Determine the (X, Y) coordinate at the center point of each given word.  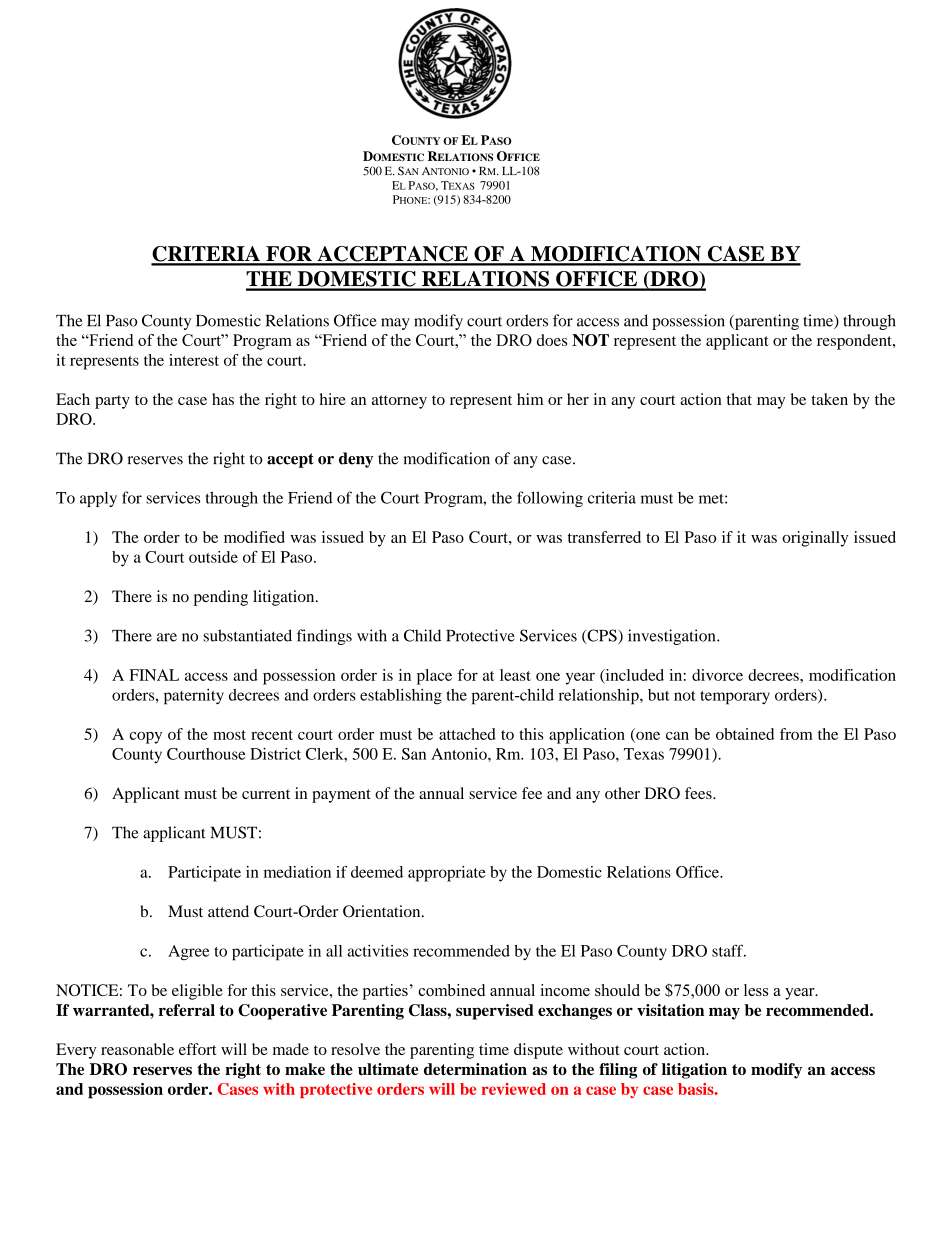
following (550, 499)
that (739, 399)
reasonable (137, 1049)
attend (228, 911)
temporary (735, 698)
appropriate (447, 874)
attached (467, 734)
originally (815, 539)
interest (194, 360)
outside (213, 557)
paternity (194, 697)
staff (729, 950)
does (552, 340)
